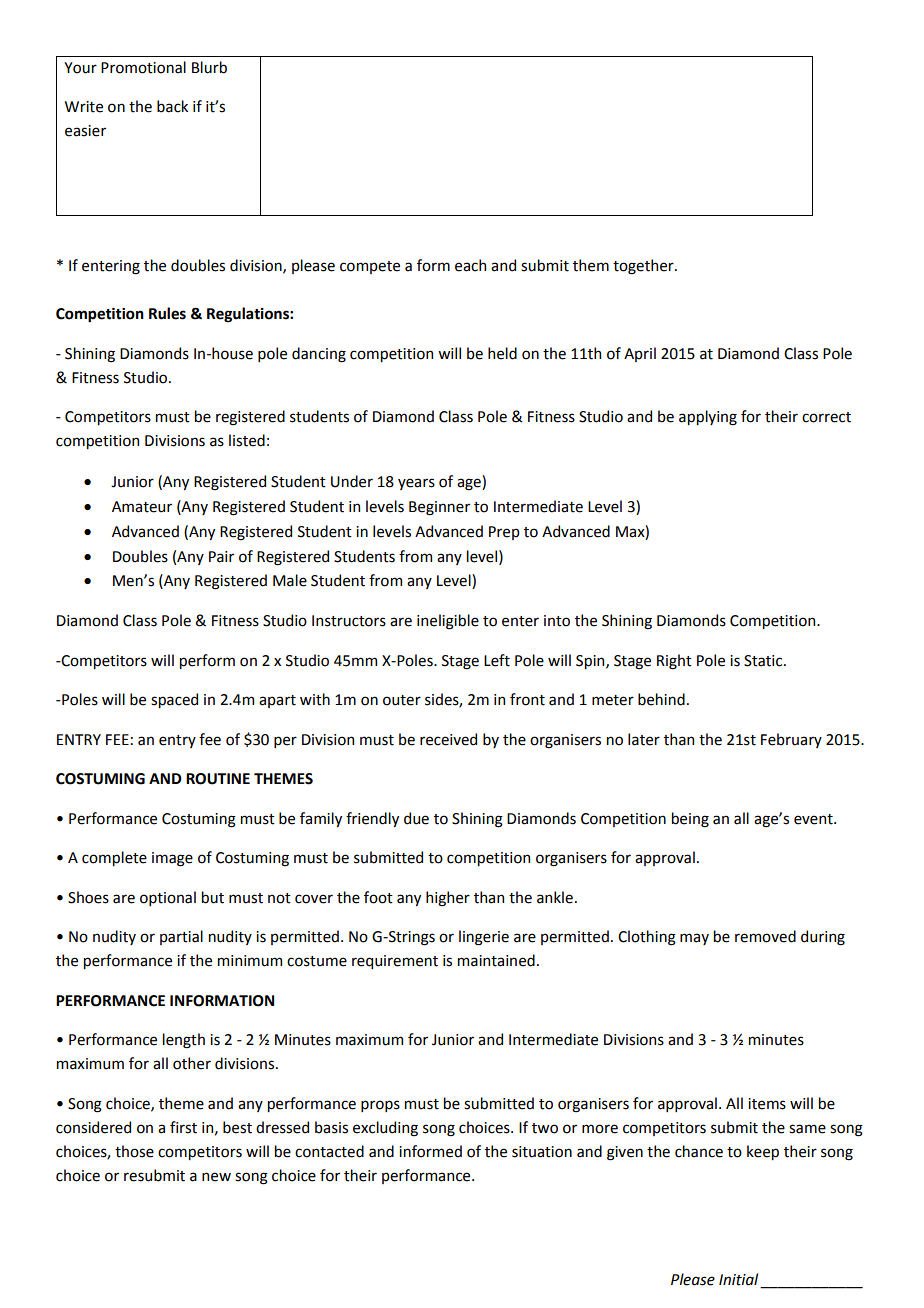 The image size is (924, 1308). I want to click on back, so click(172, 106).
